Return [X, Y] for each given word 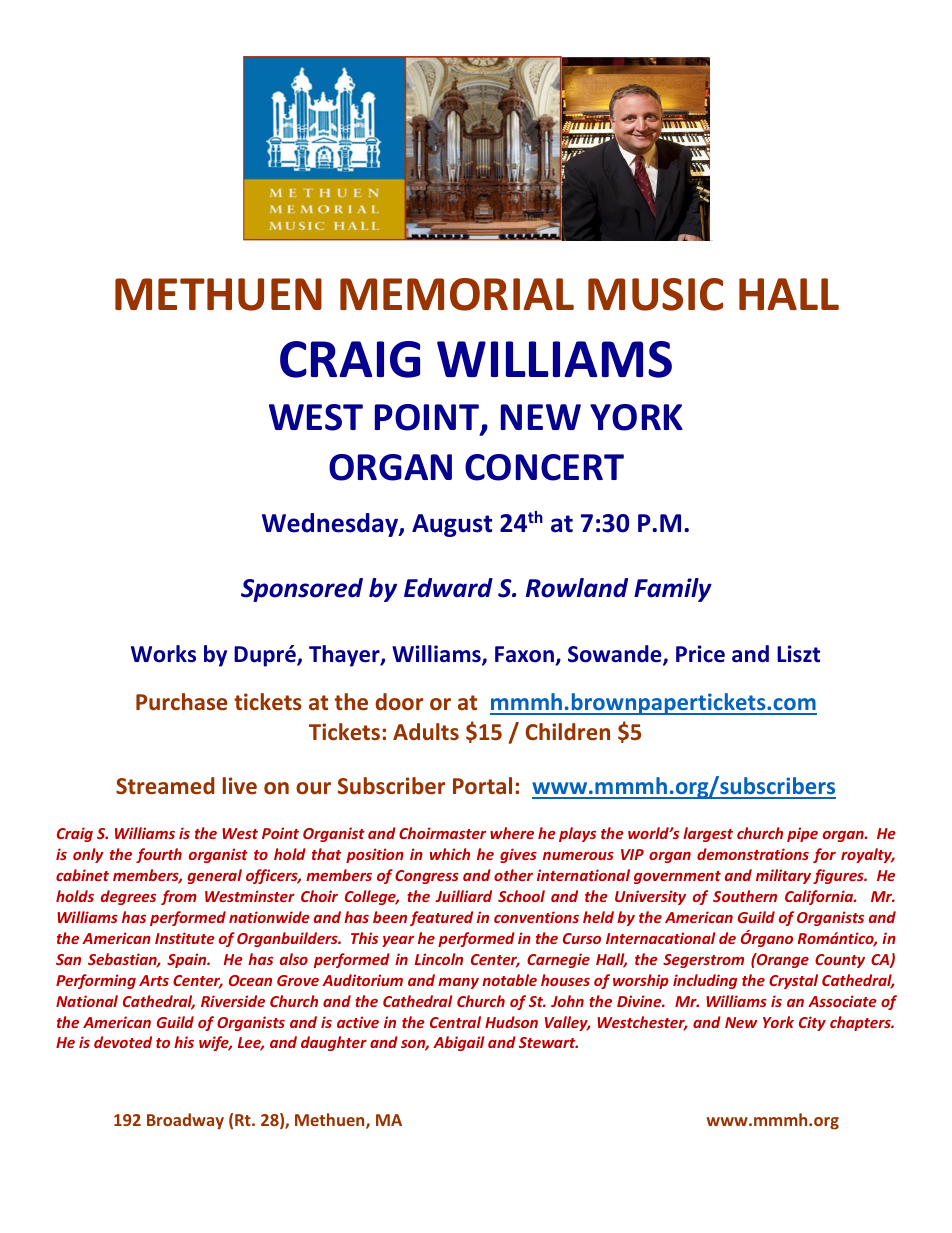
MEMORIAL [457, 294]
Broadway [185, 1121]
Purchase [182, 702]
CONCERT [544, 467]
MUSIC [655, 294]
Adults [426, 731]
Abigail [458, 1043]
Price [700, 654]
